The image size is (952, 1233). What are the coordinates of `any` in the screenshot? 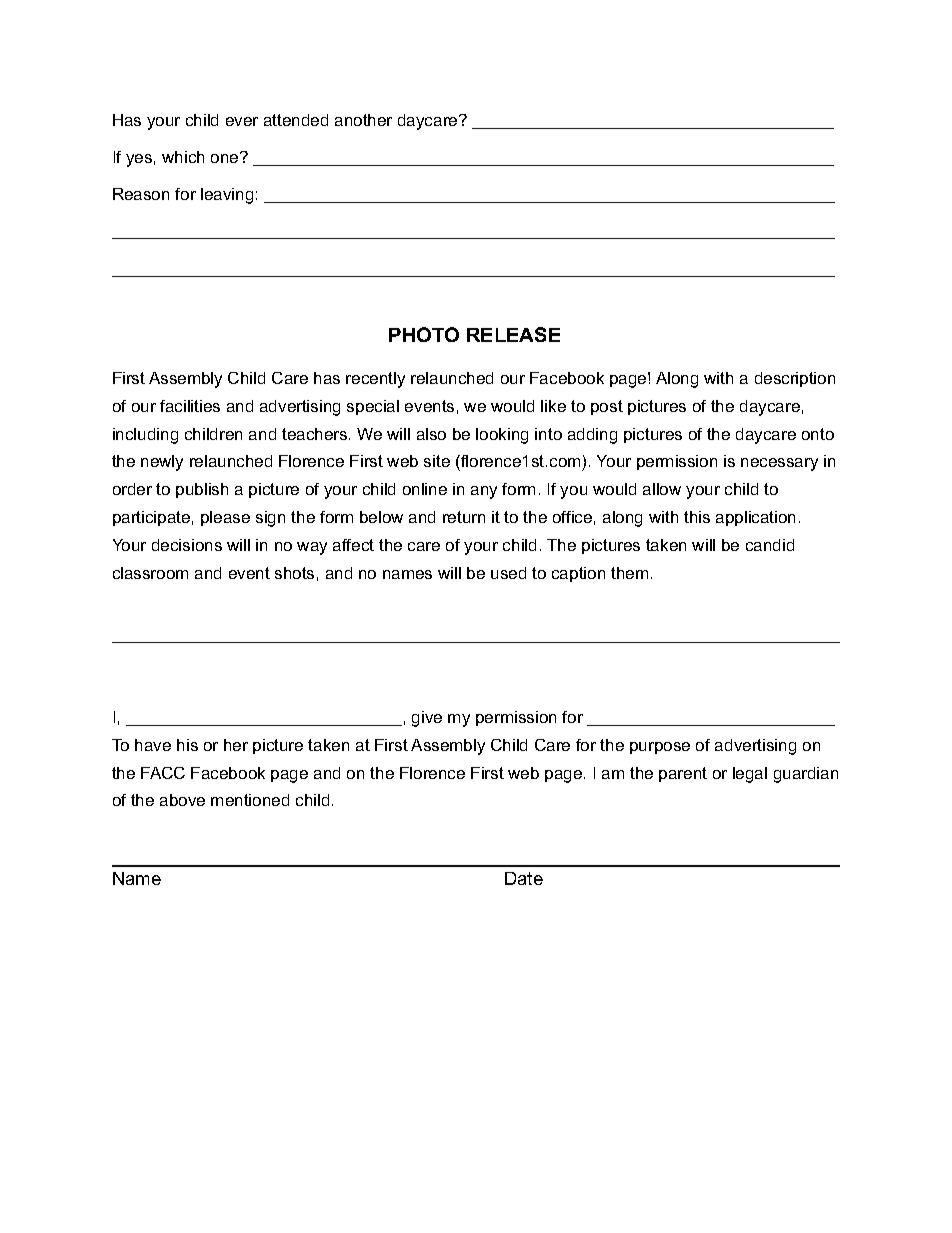 It's located at (484, 492).
